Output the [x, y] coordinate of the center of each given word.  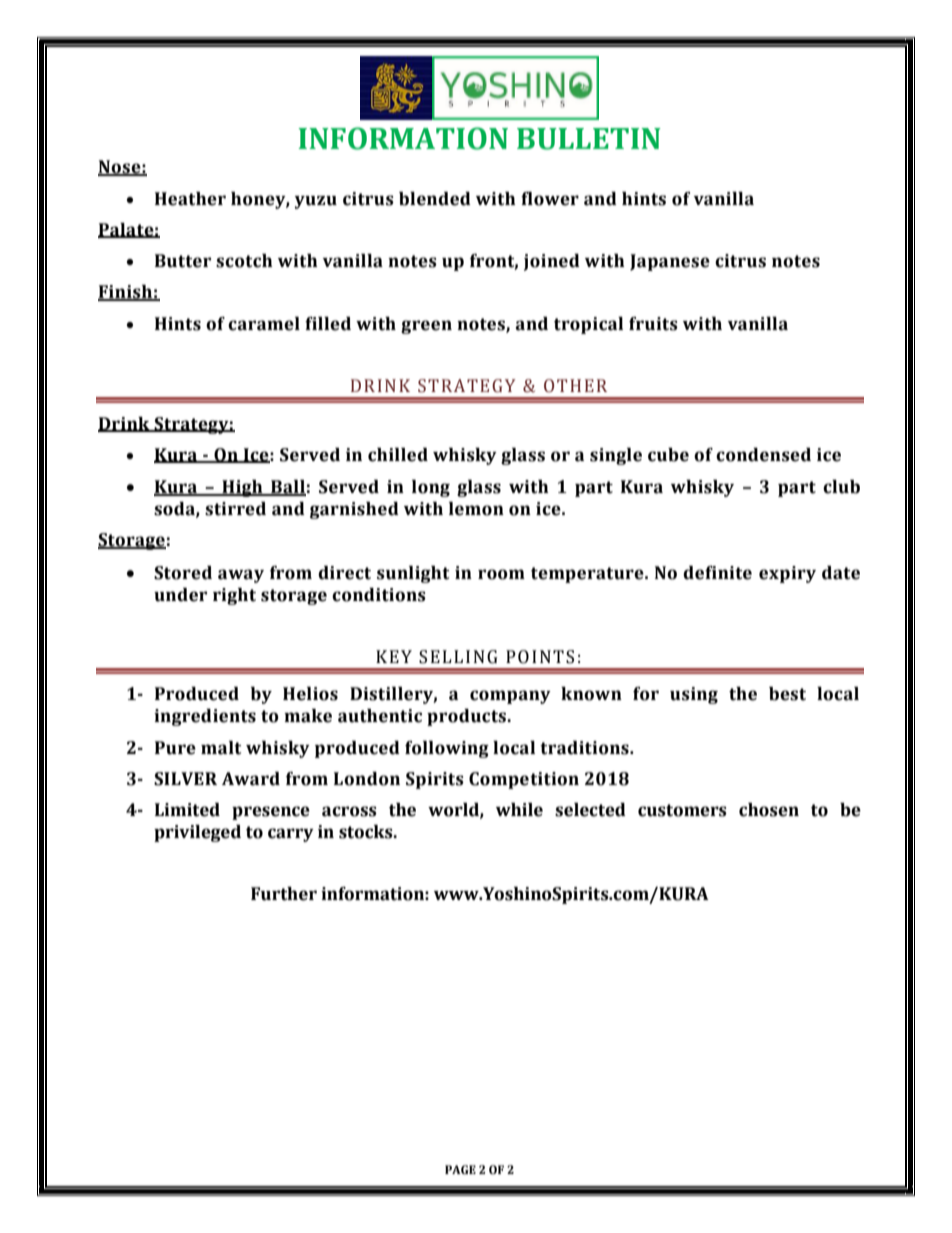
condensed [763, 455]
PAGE [460, 1169]
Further [284, 894]
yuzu [316, 202]
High [242, 488]
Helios [310, 694]
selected [590, 810]
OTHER [575, 386]
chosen [769, 810]
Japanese [670, 262]
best [787, 694]
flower [550, 199]
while [519, 810]
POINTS [540, 657]
